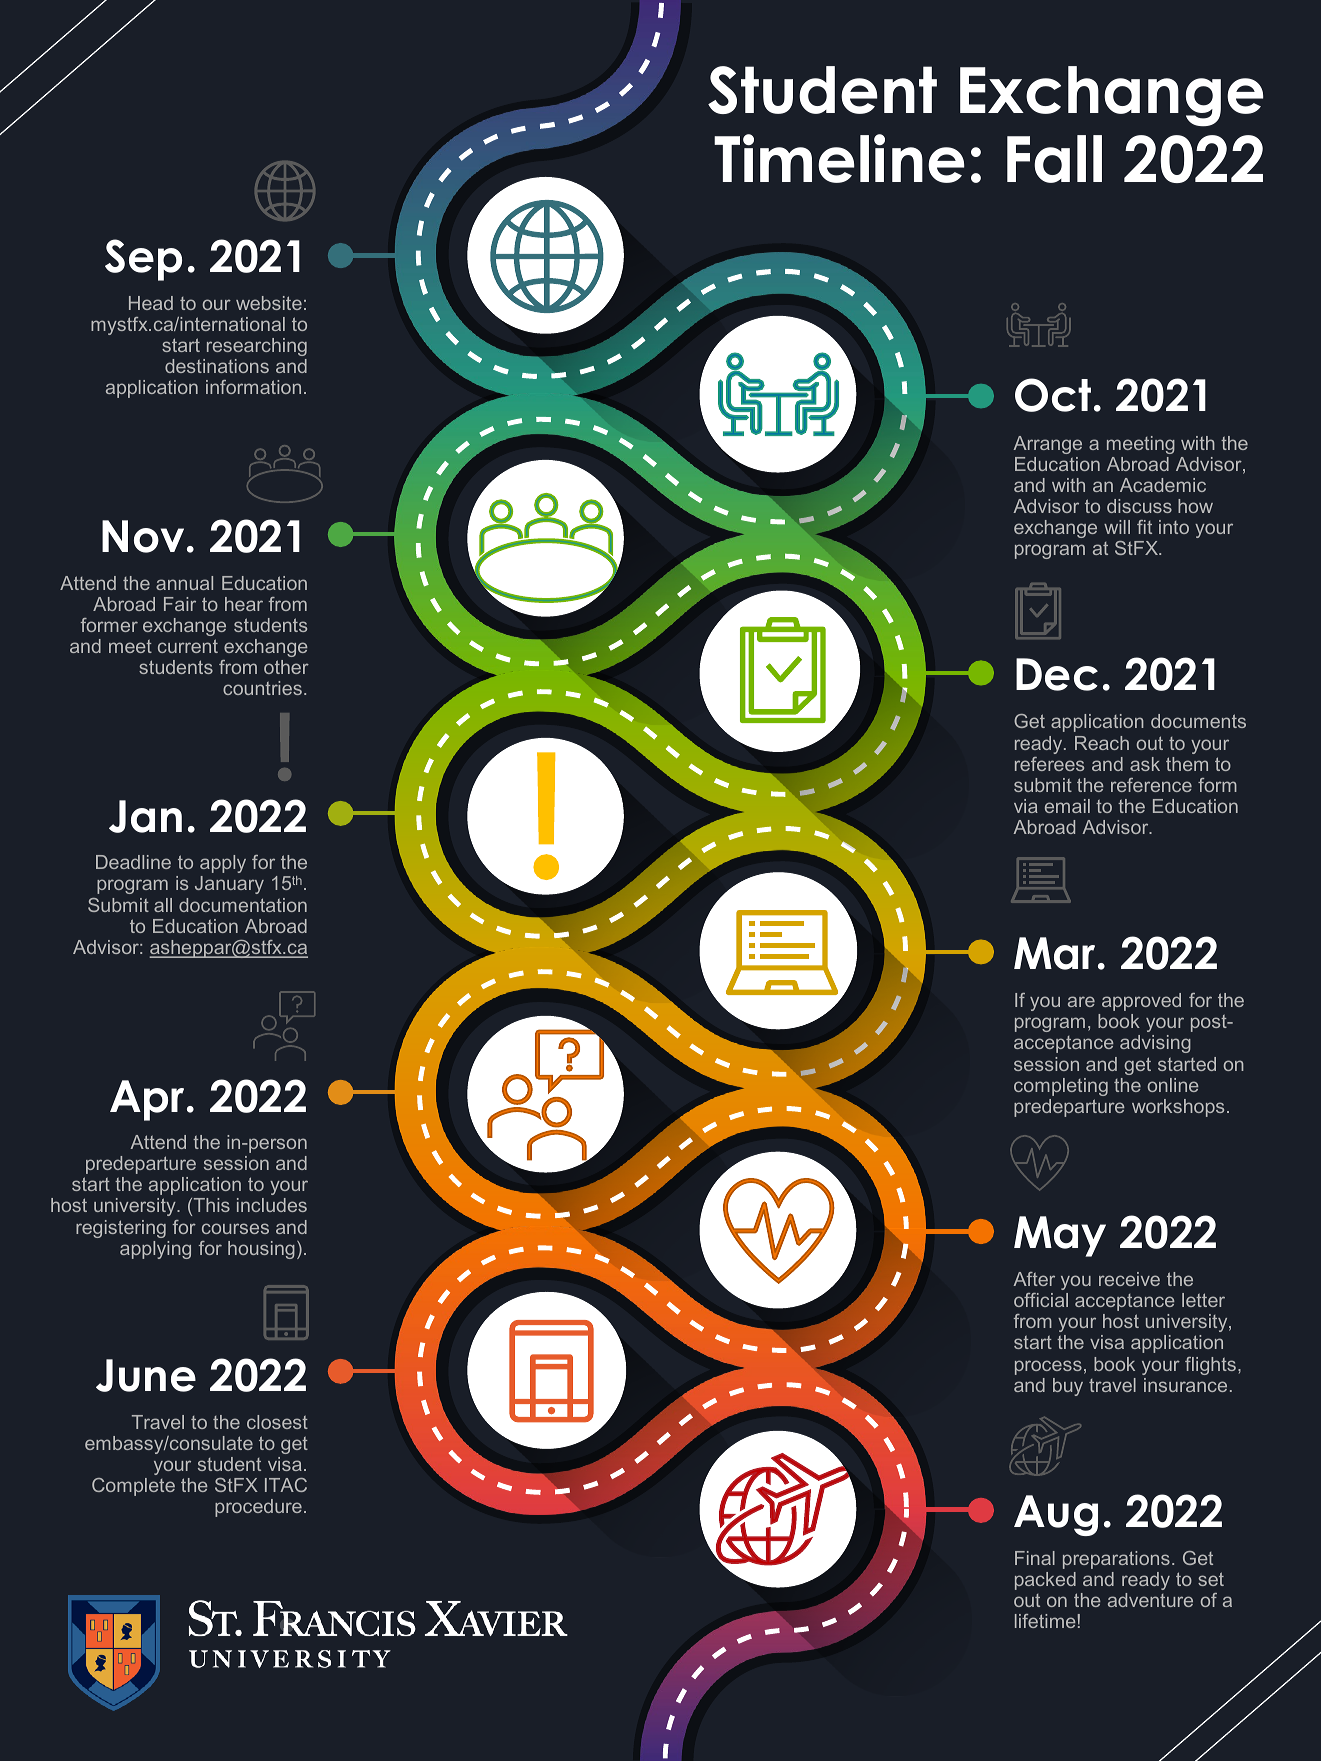  I want to click on Timeline, so click(839, 158).
